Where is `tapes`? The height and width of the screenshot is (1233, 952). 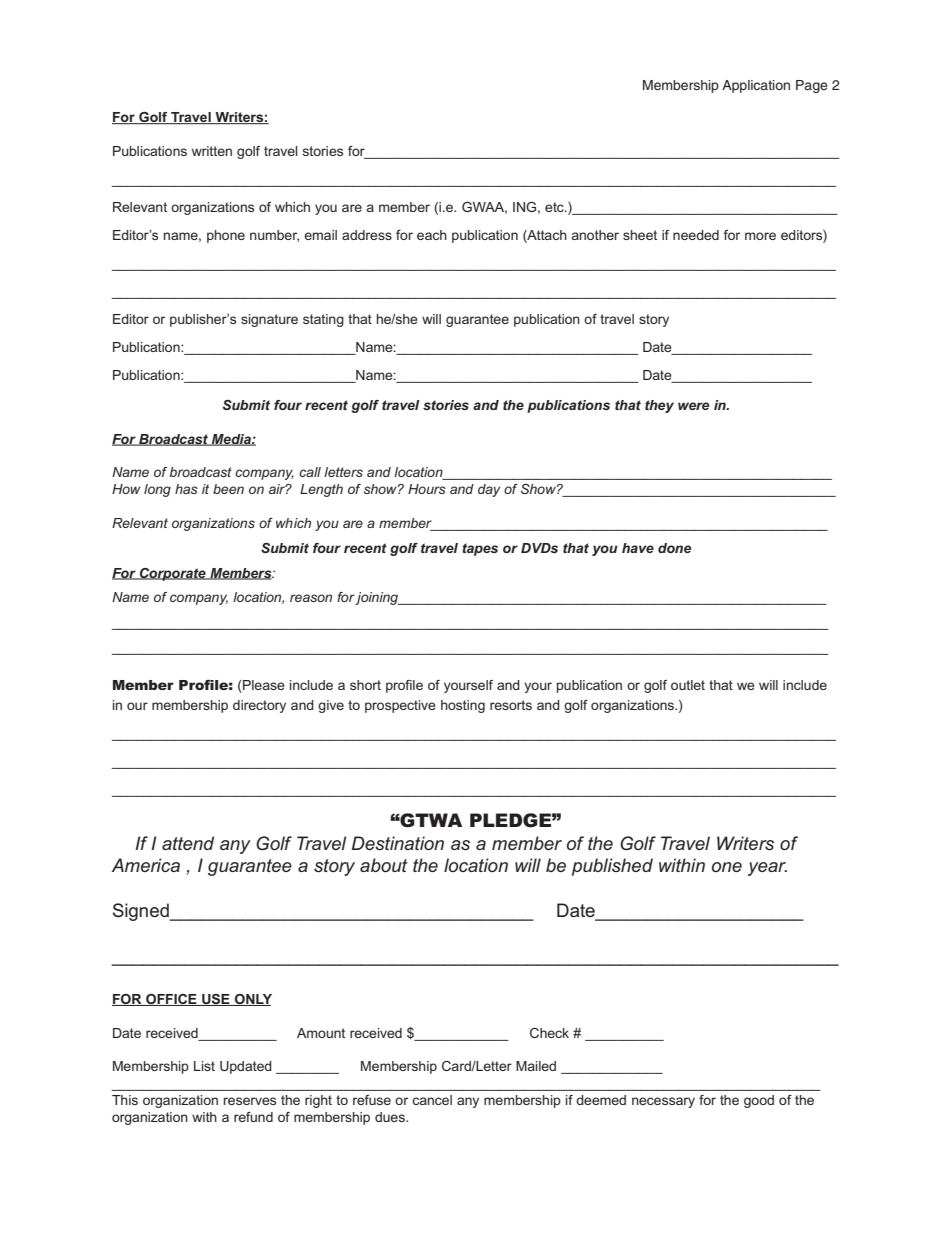
tapes is located at coordinates (480, 549).
